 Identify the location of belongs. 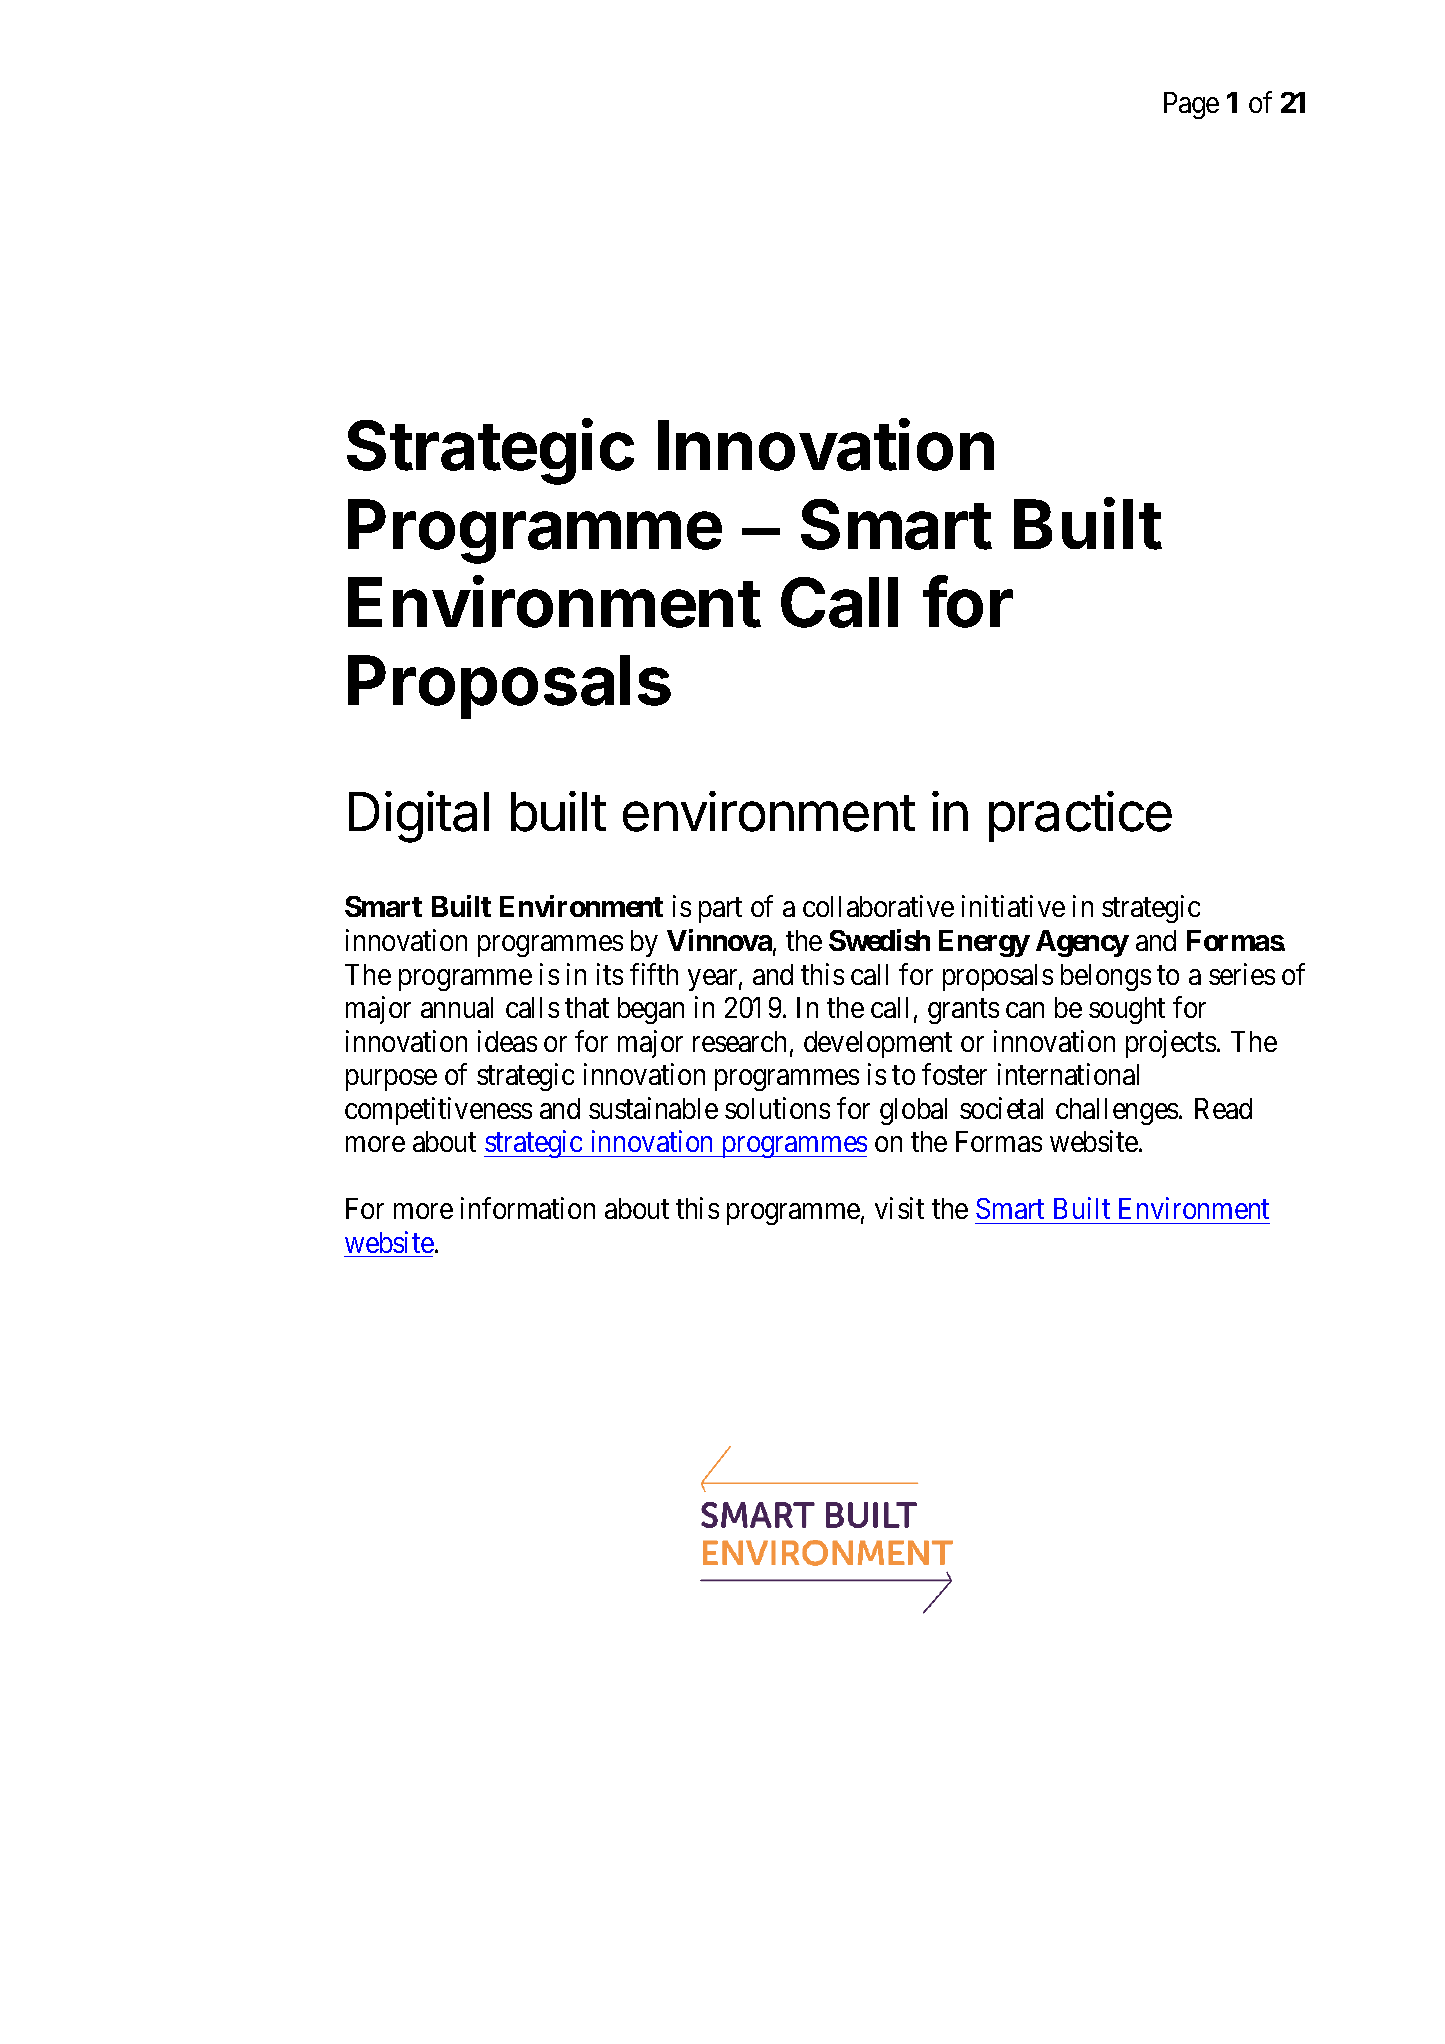
(1106, 977).
